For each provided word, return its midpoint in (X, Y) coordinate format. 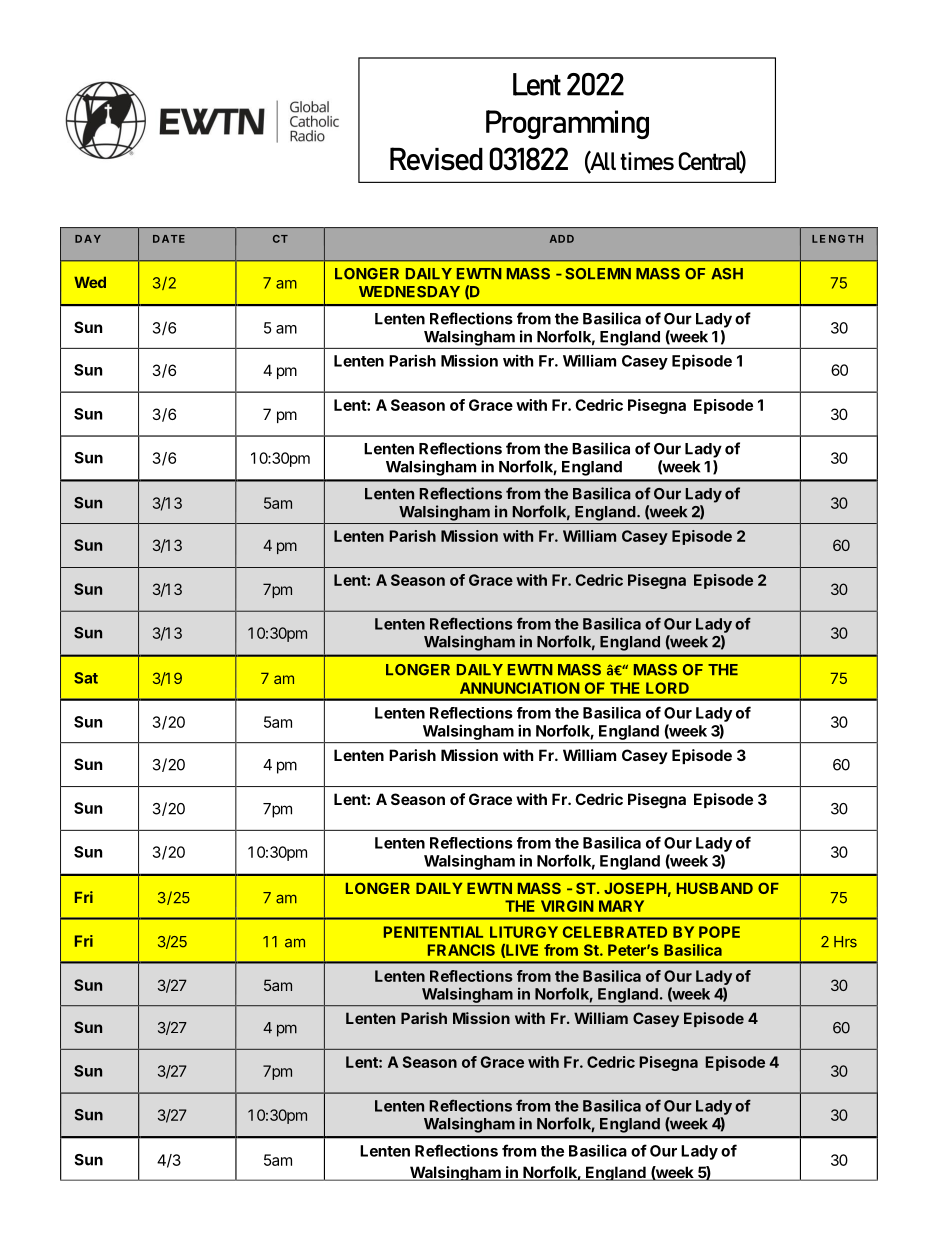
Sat (86, 678)
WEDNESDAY (409, 292)
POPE (719, 932)
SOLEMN (598, 274)
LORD (667, 688)
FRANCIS (461, 950)
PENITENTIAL (433, 932)
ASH (727, 274)
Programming (567, 124)
